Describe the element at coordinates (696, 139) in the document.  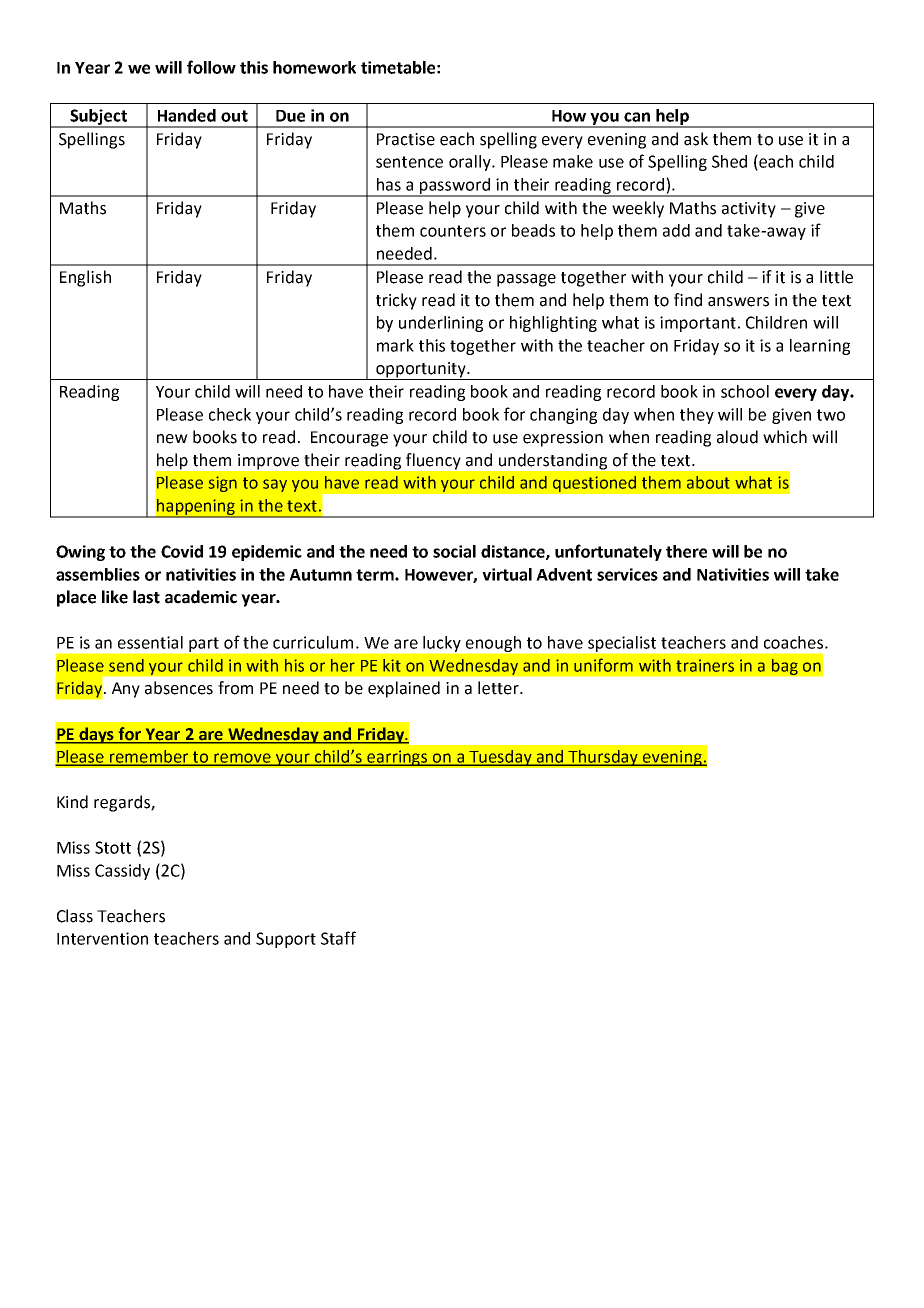
I see `ask` at that location.
